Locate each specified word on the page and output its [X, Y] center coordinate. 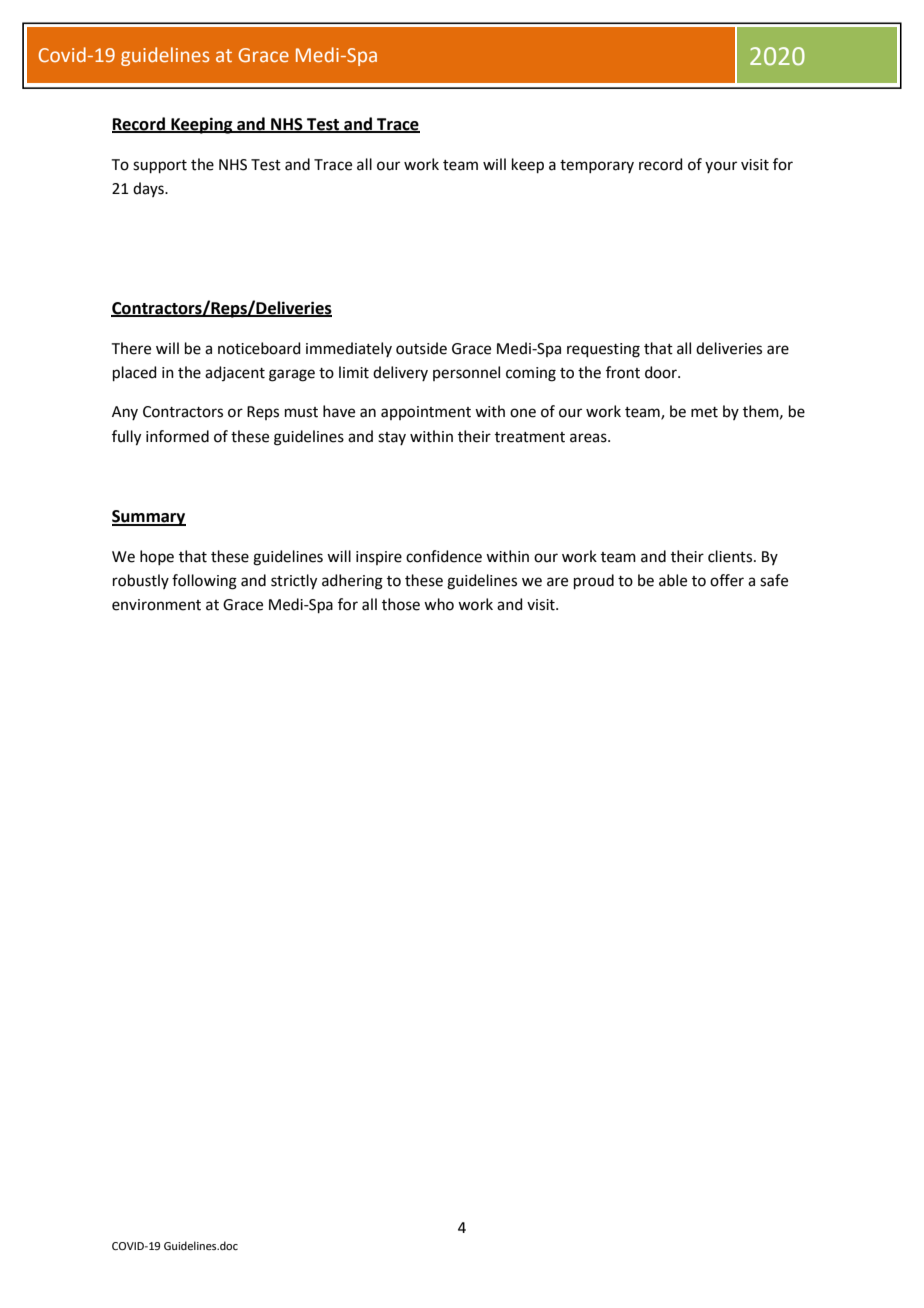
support [160, 166]
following [204, 582]
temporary [597, 166]
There [131, 348]
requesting [603, 350]
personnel [466, 373]
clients [731, 556]
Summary [149, 518]
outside [421, 348]
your [721, 167]
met [704, 412]
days [149, 189]
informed [177, 436]
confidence [444, 556]
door [662, 372]
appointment [426, 413]
